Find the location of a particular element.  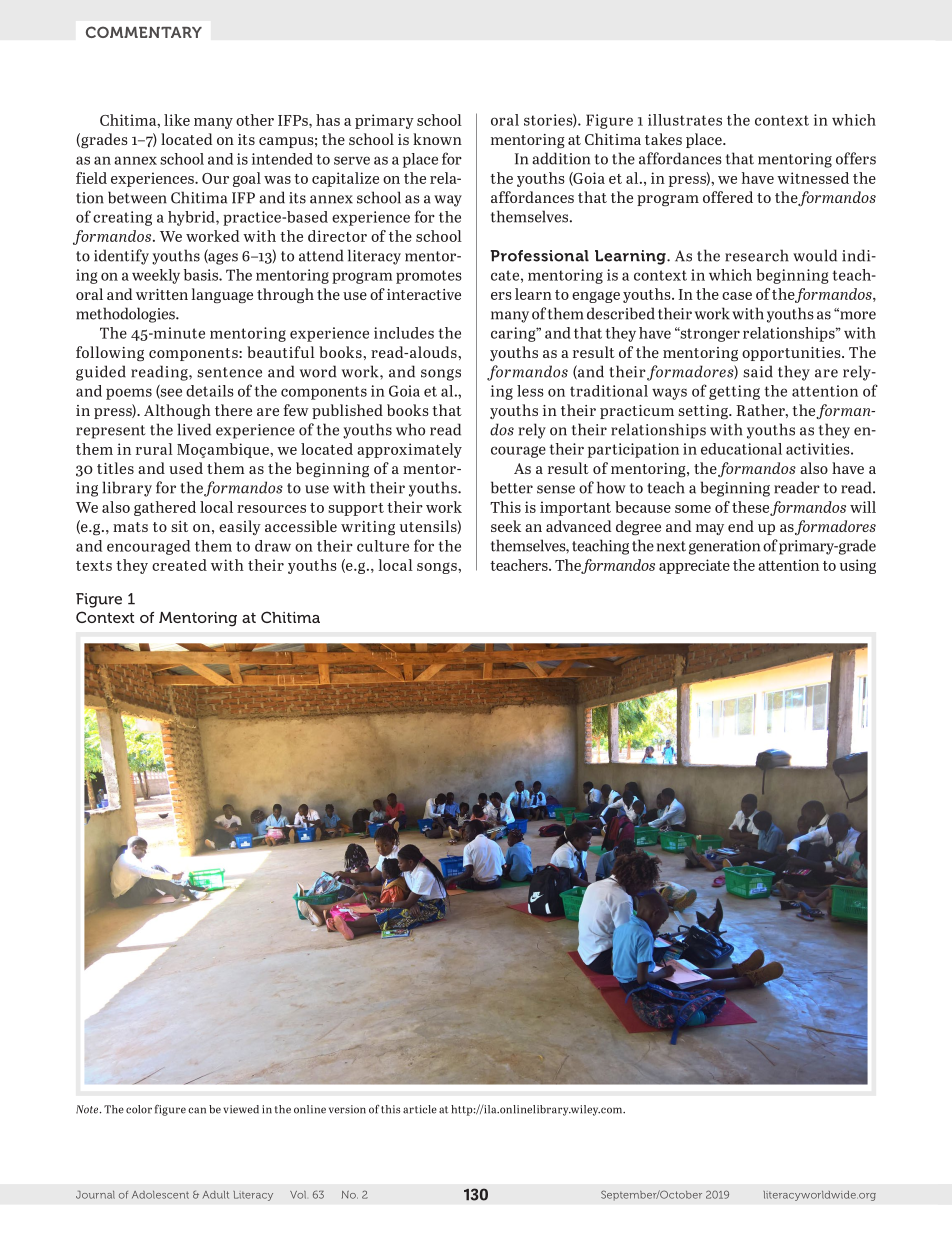

known is located at coordinates (437, 139).
